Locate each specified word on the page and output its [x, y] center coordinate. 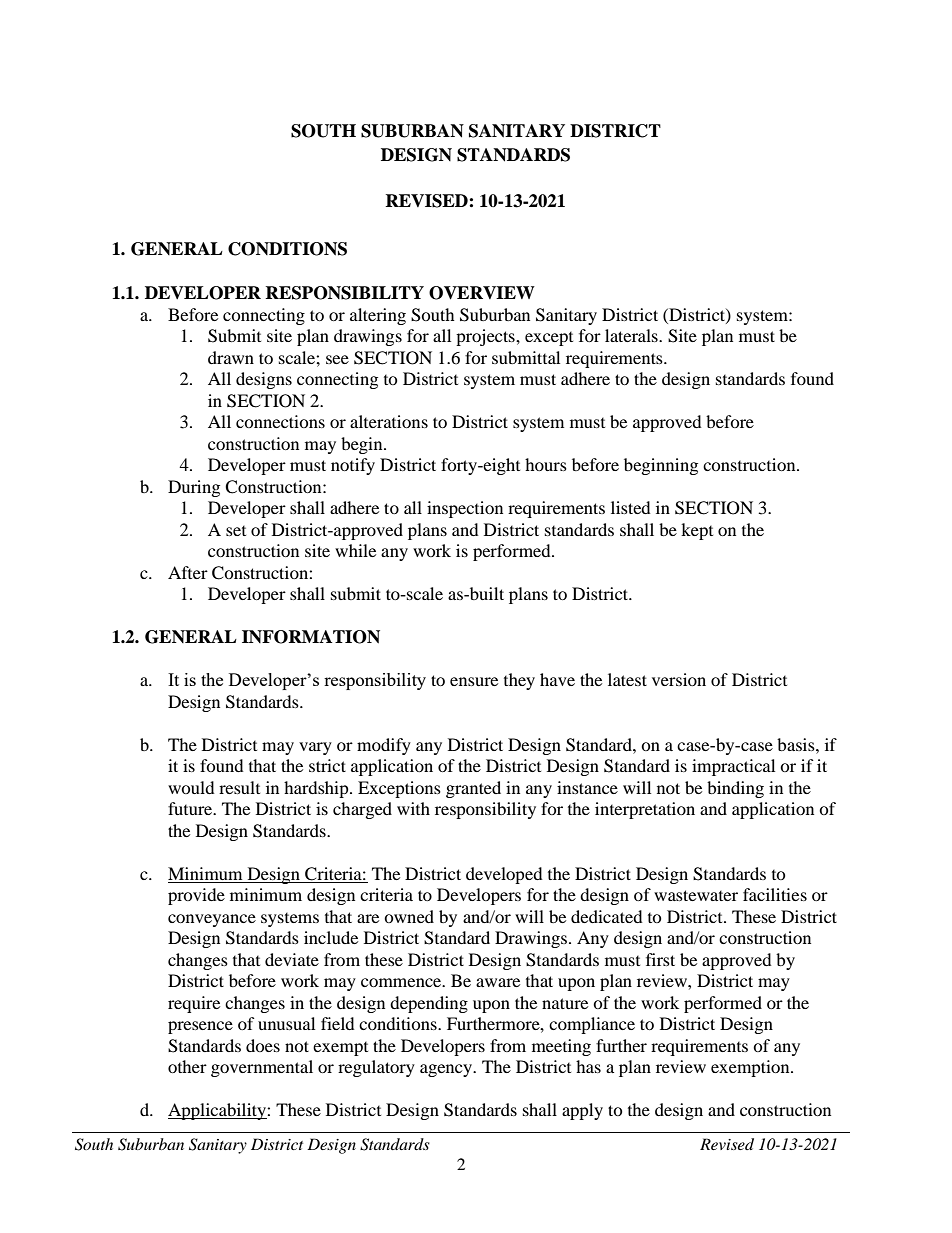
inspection [465, 509]
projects [486, 337]
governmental [262, 1068]
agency [447, 1070]
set [236, 531]
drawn [231, 357]
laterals [632, 335]
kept [697, 531]
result [239, 787]
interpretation [645, 810]
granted [473, 789]
